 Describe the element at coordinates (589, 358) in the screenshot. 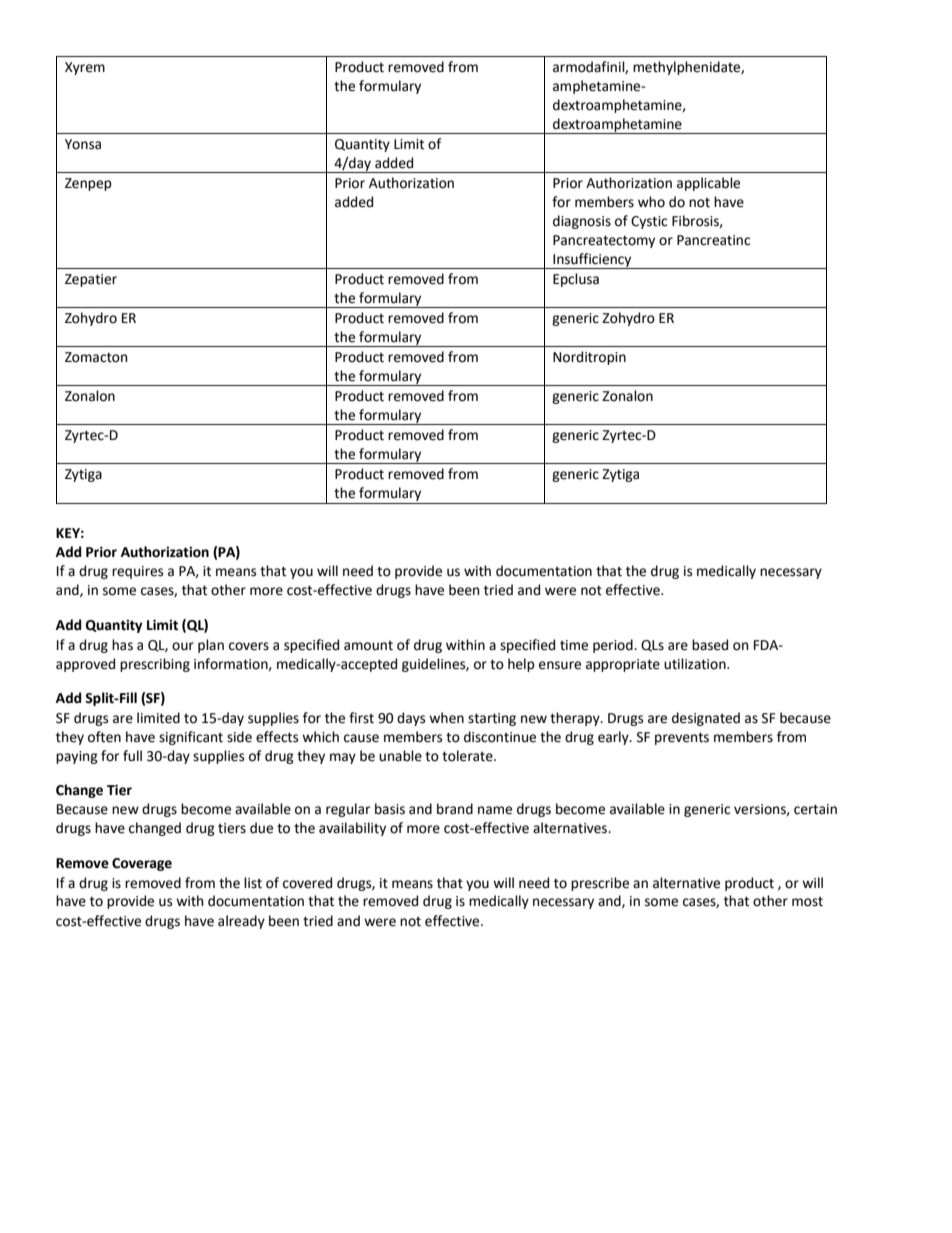

I see `Norditropin` at that location.
